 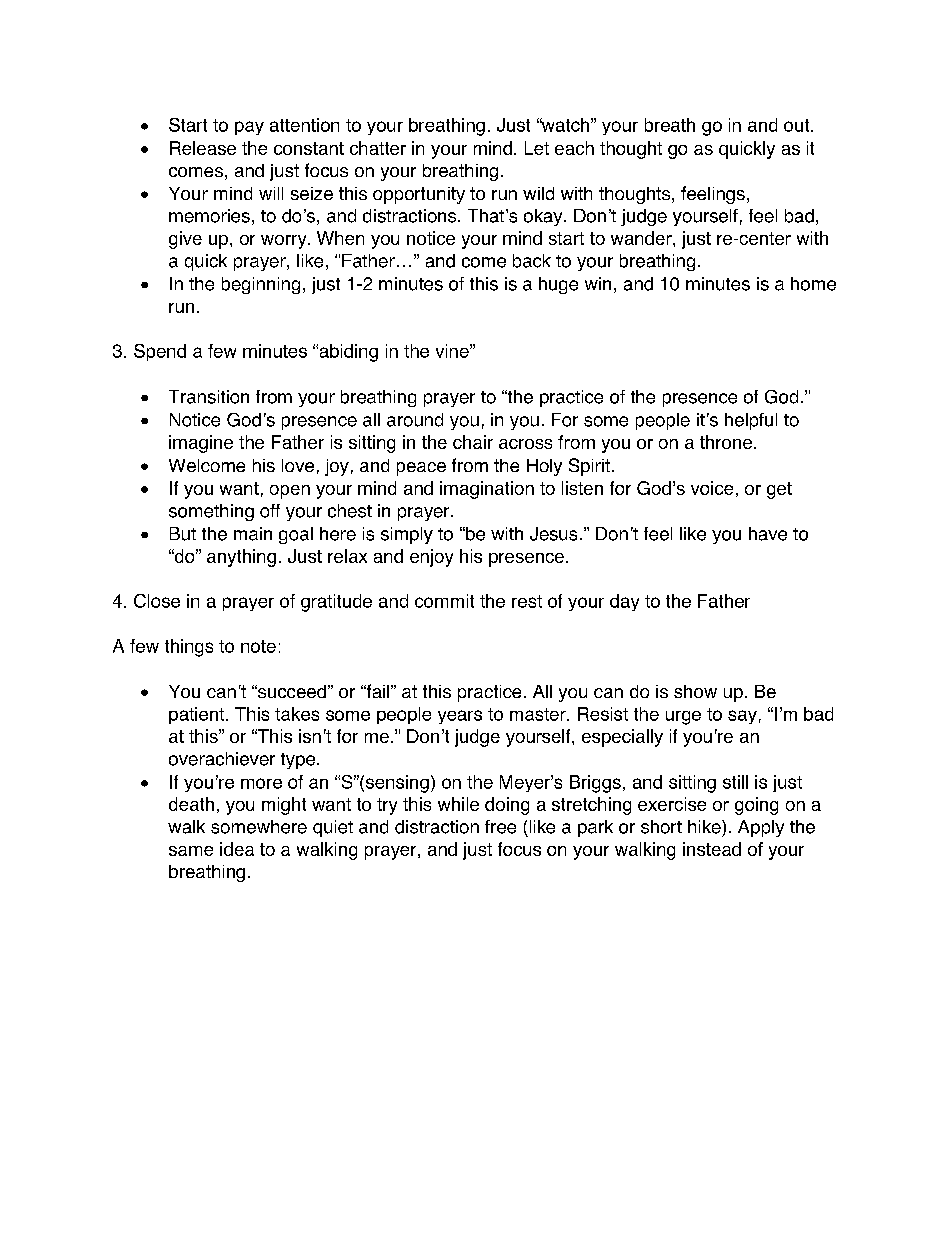 What do you see at coordinates (537, 148) in the screenshot?
I see `Let` at bounding box center [537, 148].
